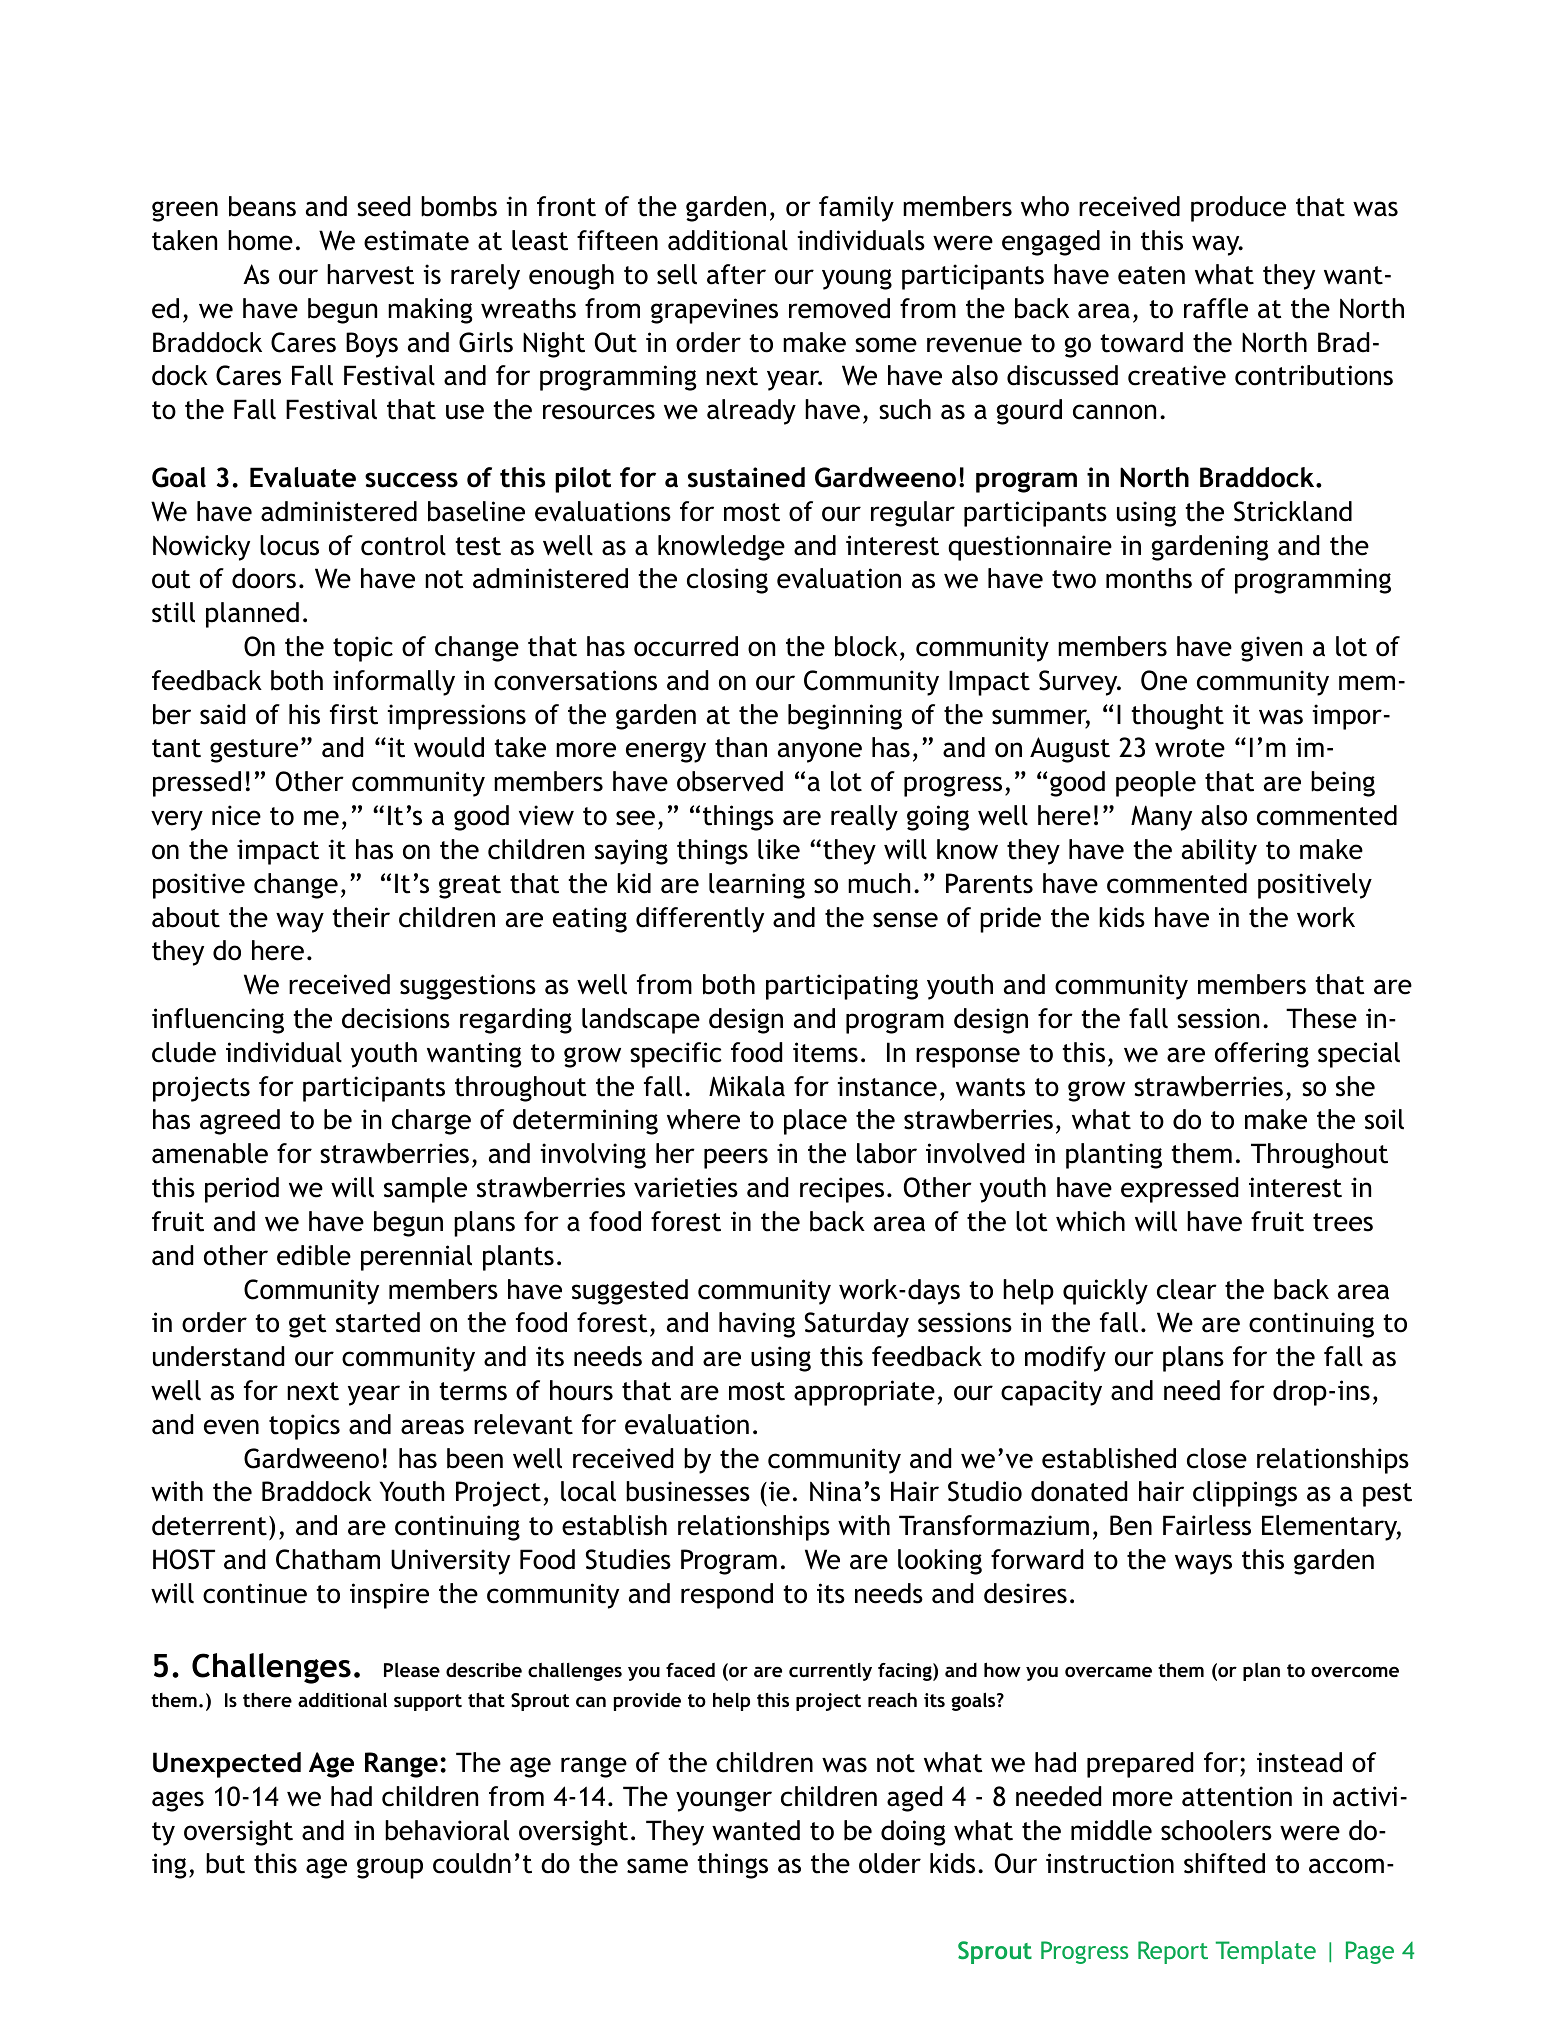 Image resolution: width=1568 pixels, height=2029 pixels. Describe the element at coordinates (354, 714) in the screenshot. I see `first` at that location.
